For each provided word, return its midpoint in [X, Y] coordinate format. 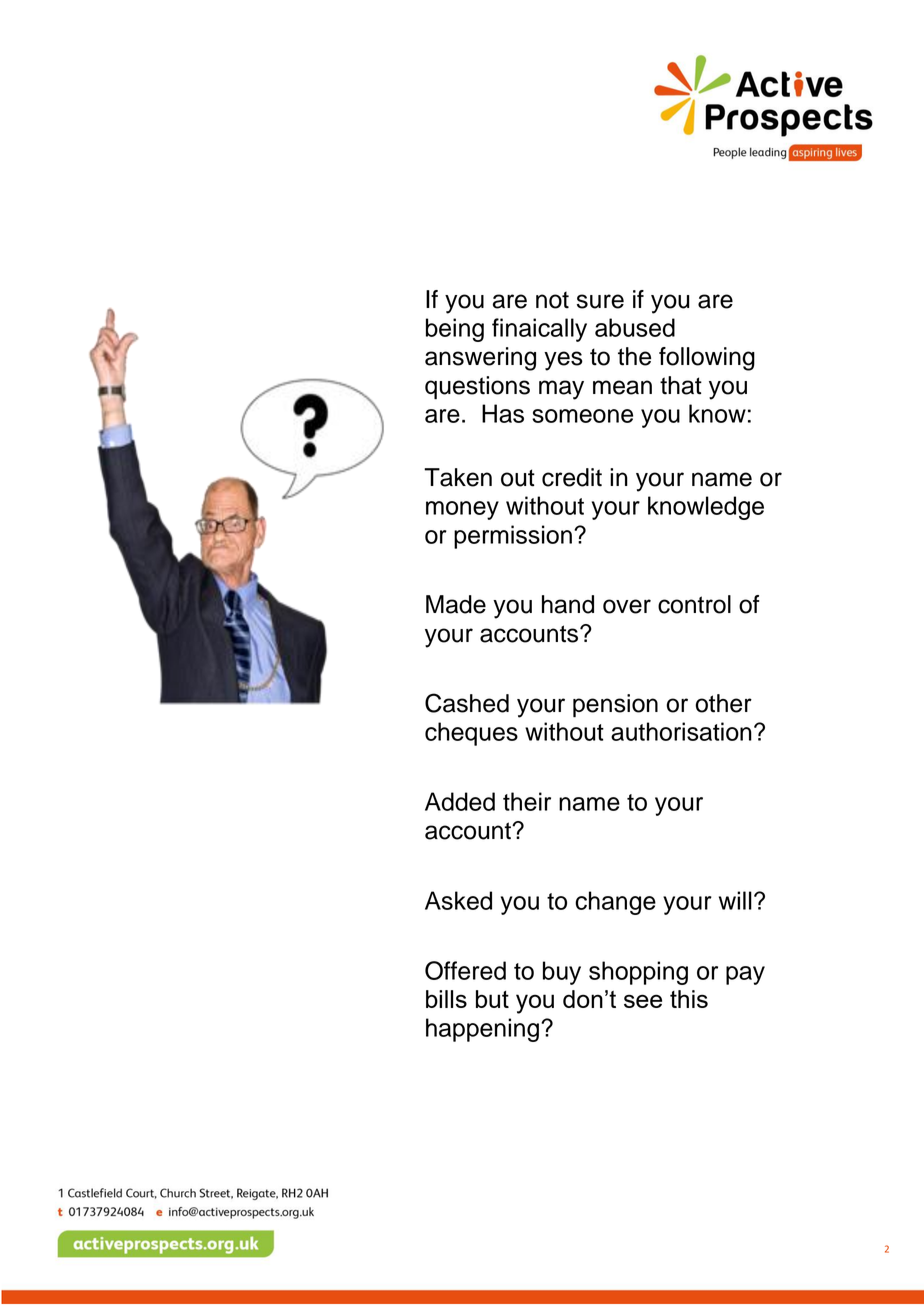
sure [600, 301]
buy [562, 973]
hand [568, 604]
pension [615, 706]
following [707, 359]
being [455, 330]
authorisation [681, 731]
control [694, 604]
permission [513, 537]
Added [460, 801]
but [492, 999]
